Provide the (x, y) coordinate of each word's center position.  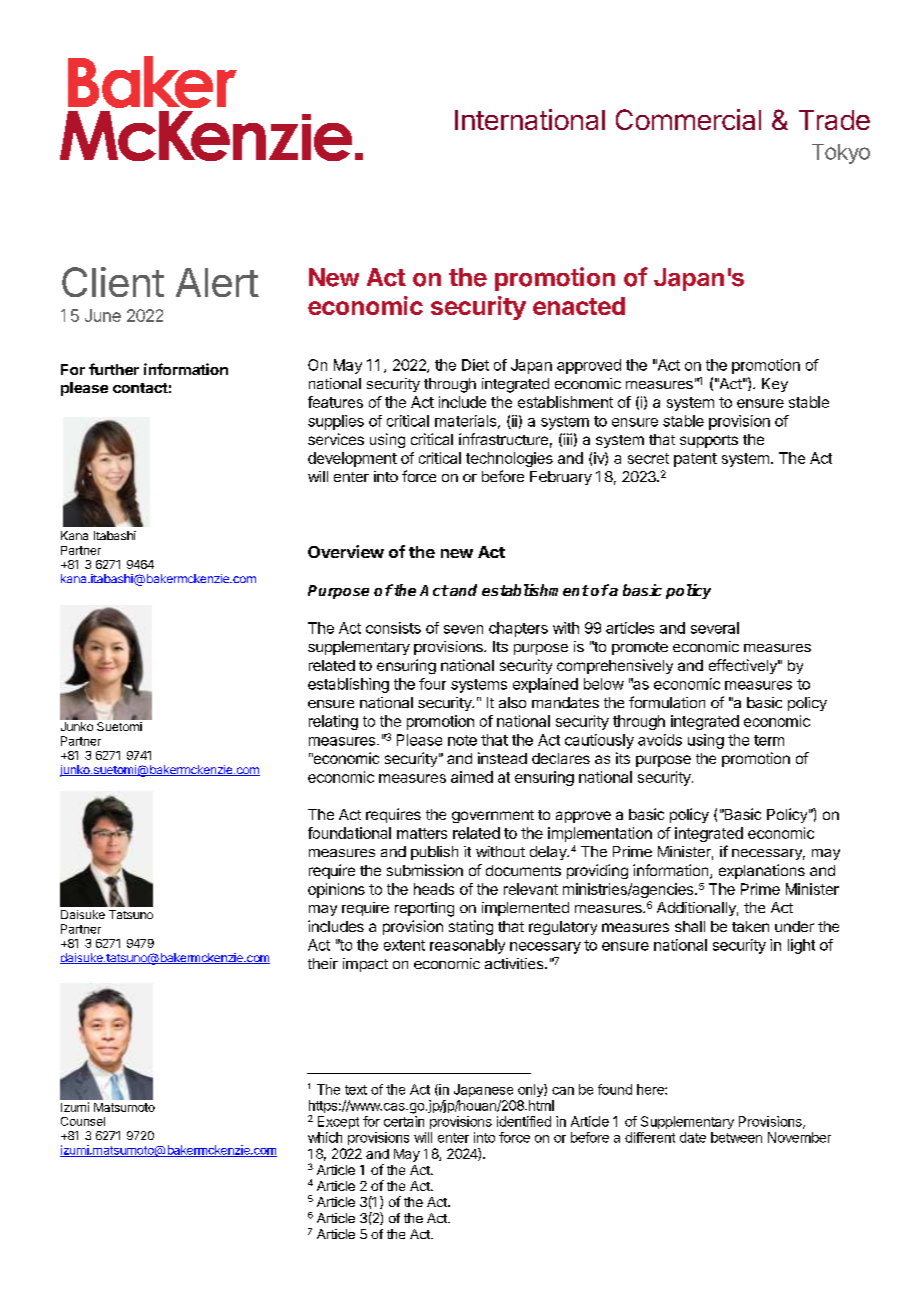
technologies (509, 459)
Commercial (688, 119)
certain (404, 1121)
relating (333, 722)
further (114, 369)
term (769, 740)
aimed (472, 777)
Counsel (83, 1121)
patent (695, 460)
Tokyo (841, 154)
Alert (217, 282)
